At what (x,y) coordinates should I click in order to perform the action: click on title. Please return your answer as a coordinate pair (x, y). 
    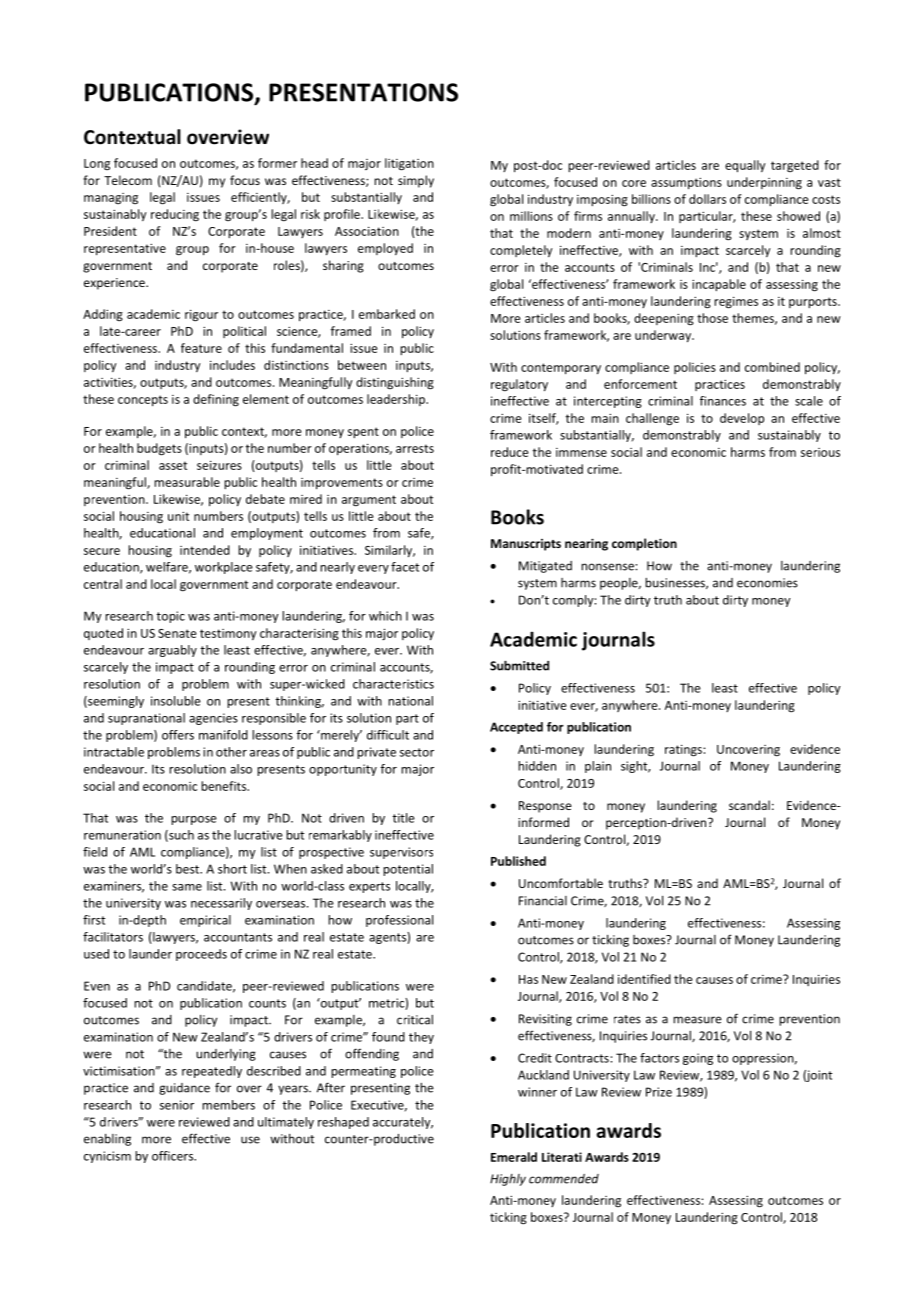
    Looking at the image, I should click on (403, 818).
